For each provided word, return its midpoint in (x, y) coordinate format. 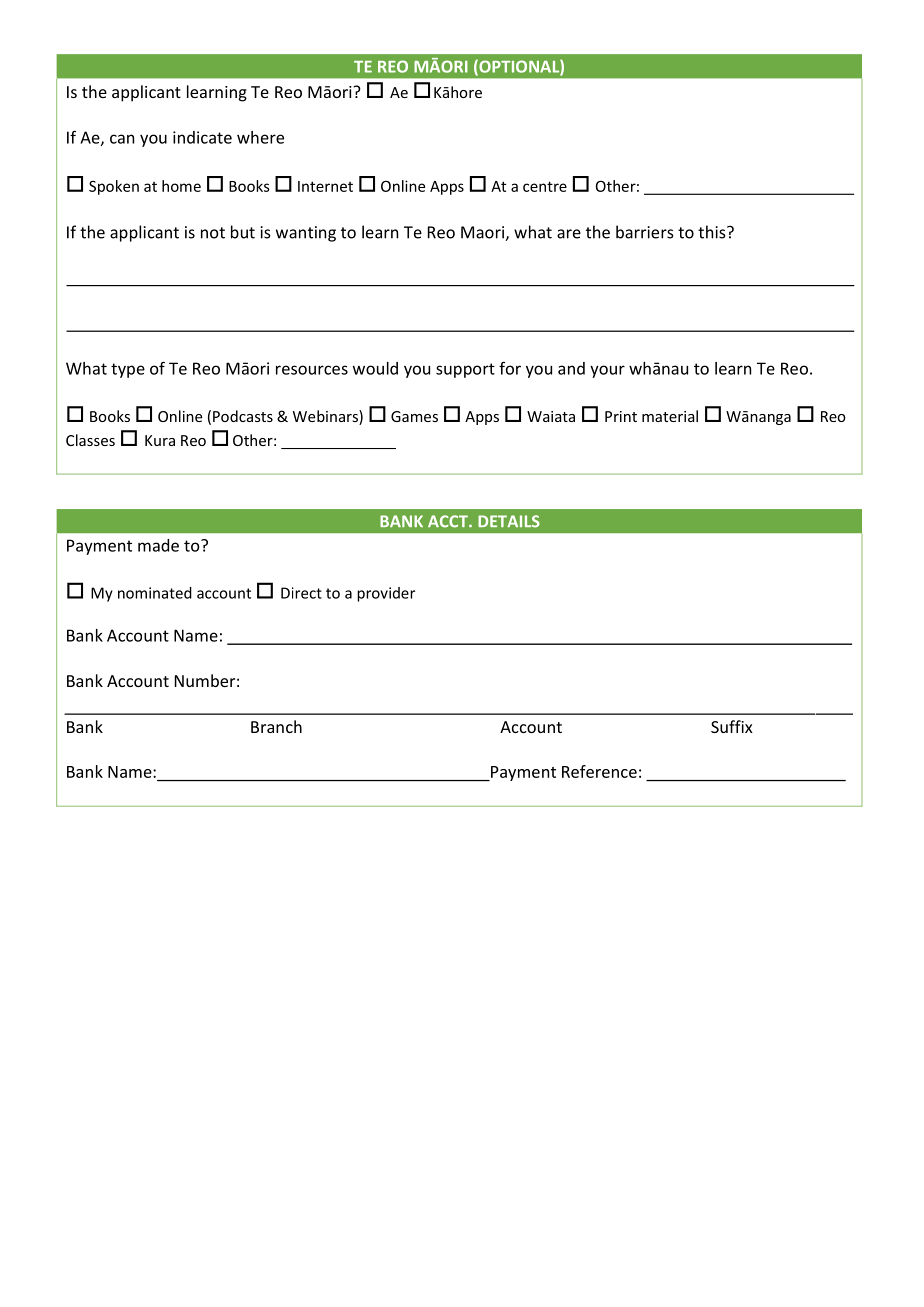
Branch (276, 726)
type (128, 370)
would (375, 368)
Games (414, 416)
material (670, 416)
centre (545, 186)
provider (386, 594)
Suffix (732, 726)
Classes (90, 440)
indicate (202, 137)
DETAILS (509, 521)
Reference (599, 771)
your (607, 371)
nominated (155, 593)
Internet (325, 186)
